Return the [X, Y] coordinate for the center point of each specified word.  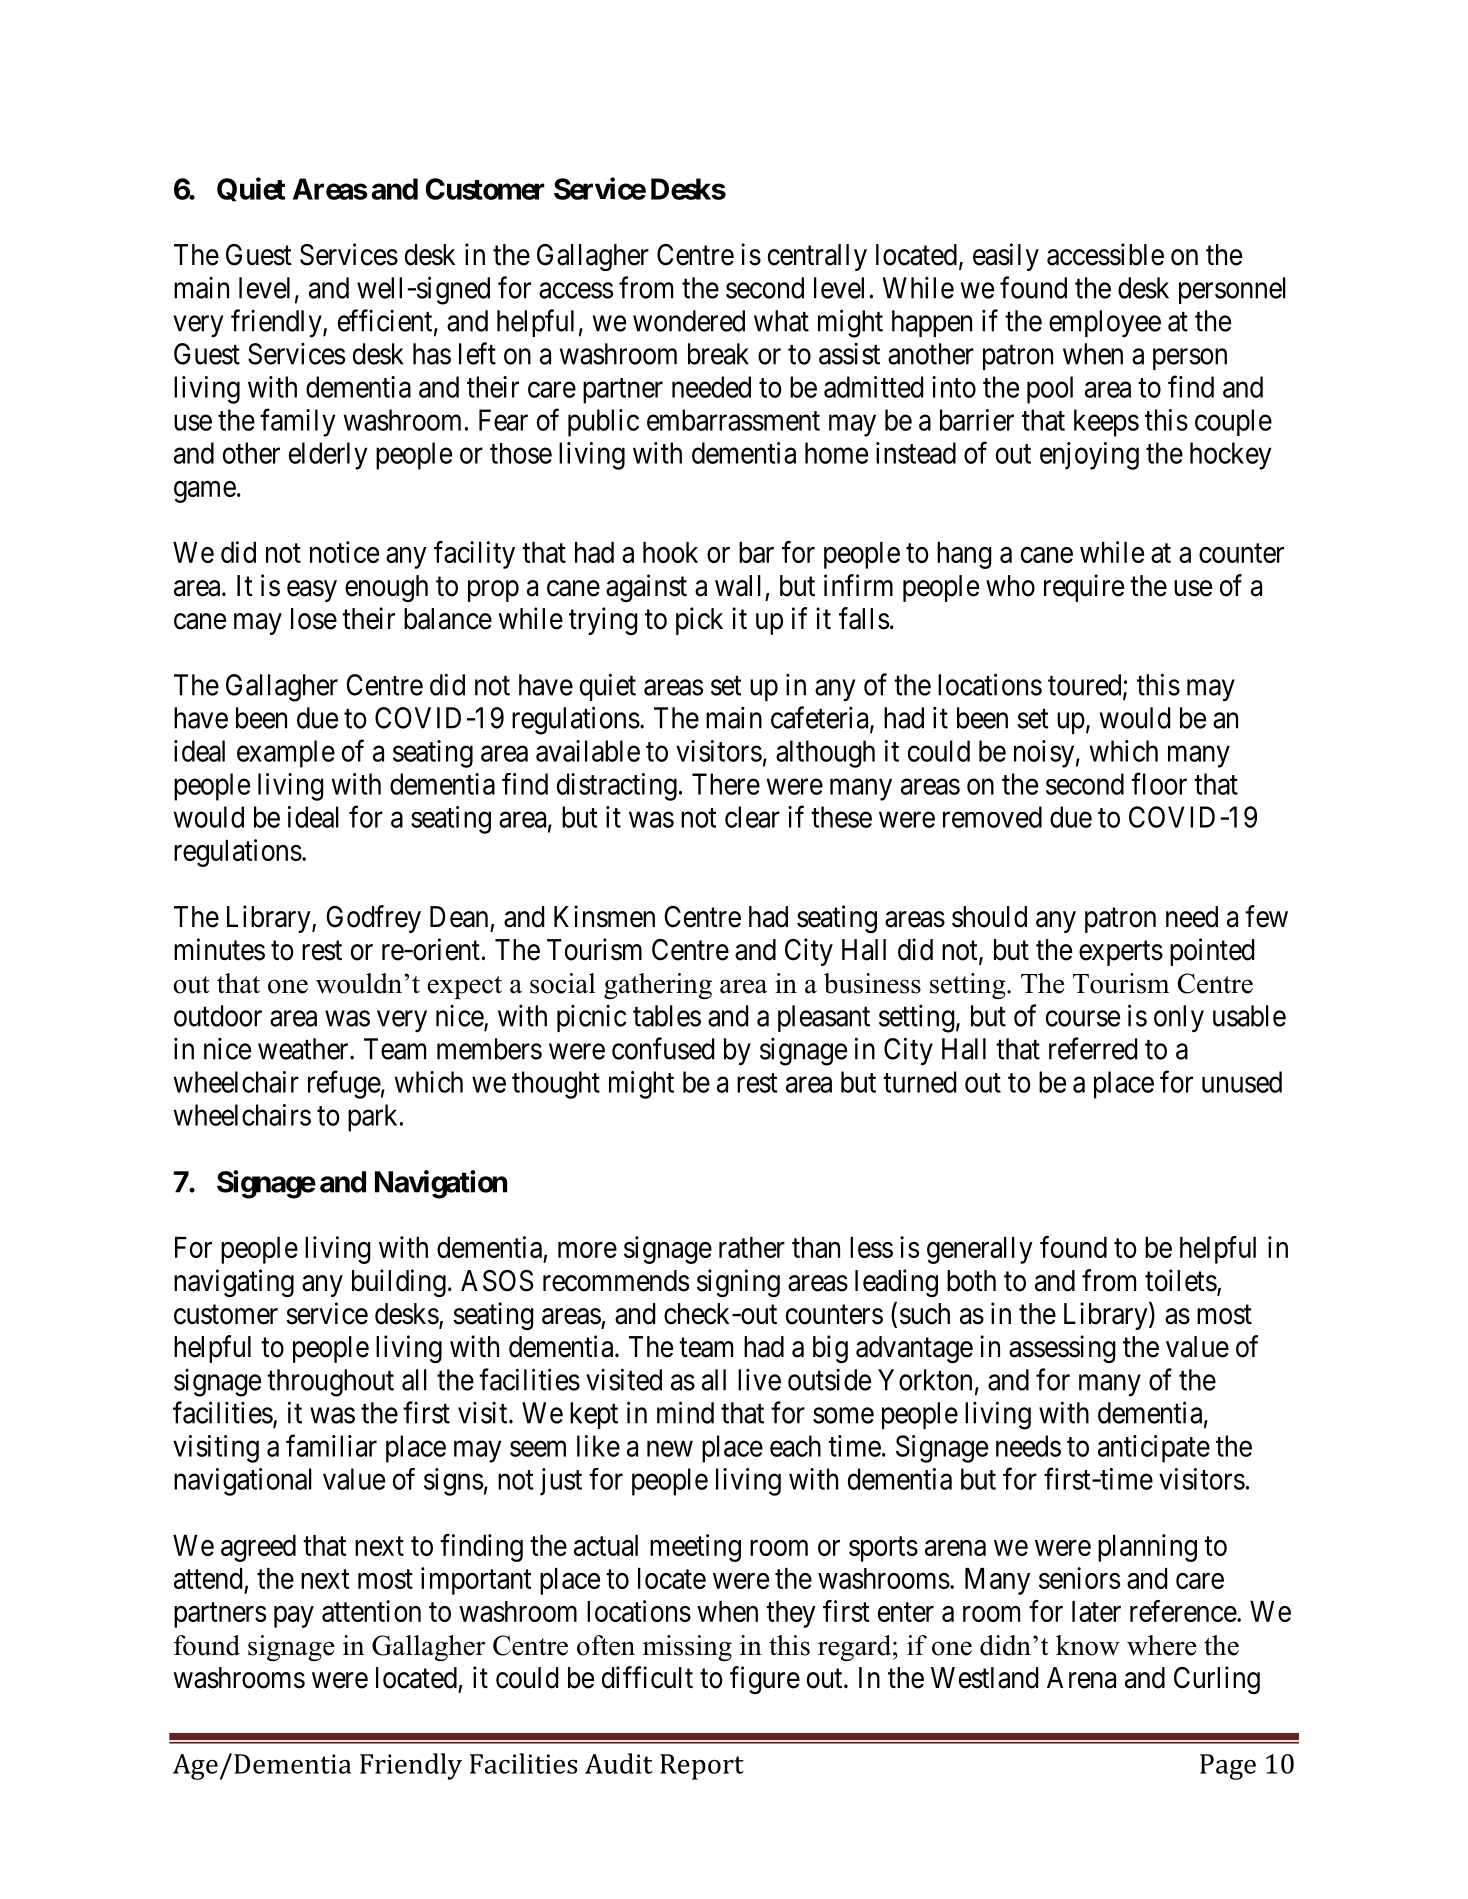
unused [1242, 1082]
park [372, 1118]
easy [312, 591]
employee [1105, 324]
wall [738, 586]
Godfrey [373, 919]
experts [1121, 953]
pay [294, 1617]
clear [752, 817]
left [477, 353]
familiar [331, 1445]
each [795, 1446]
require [1084, 588]
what [781, 321]
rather [752, 1247]
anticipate [1154, 1449]
